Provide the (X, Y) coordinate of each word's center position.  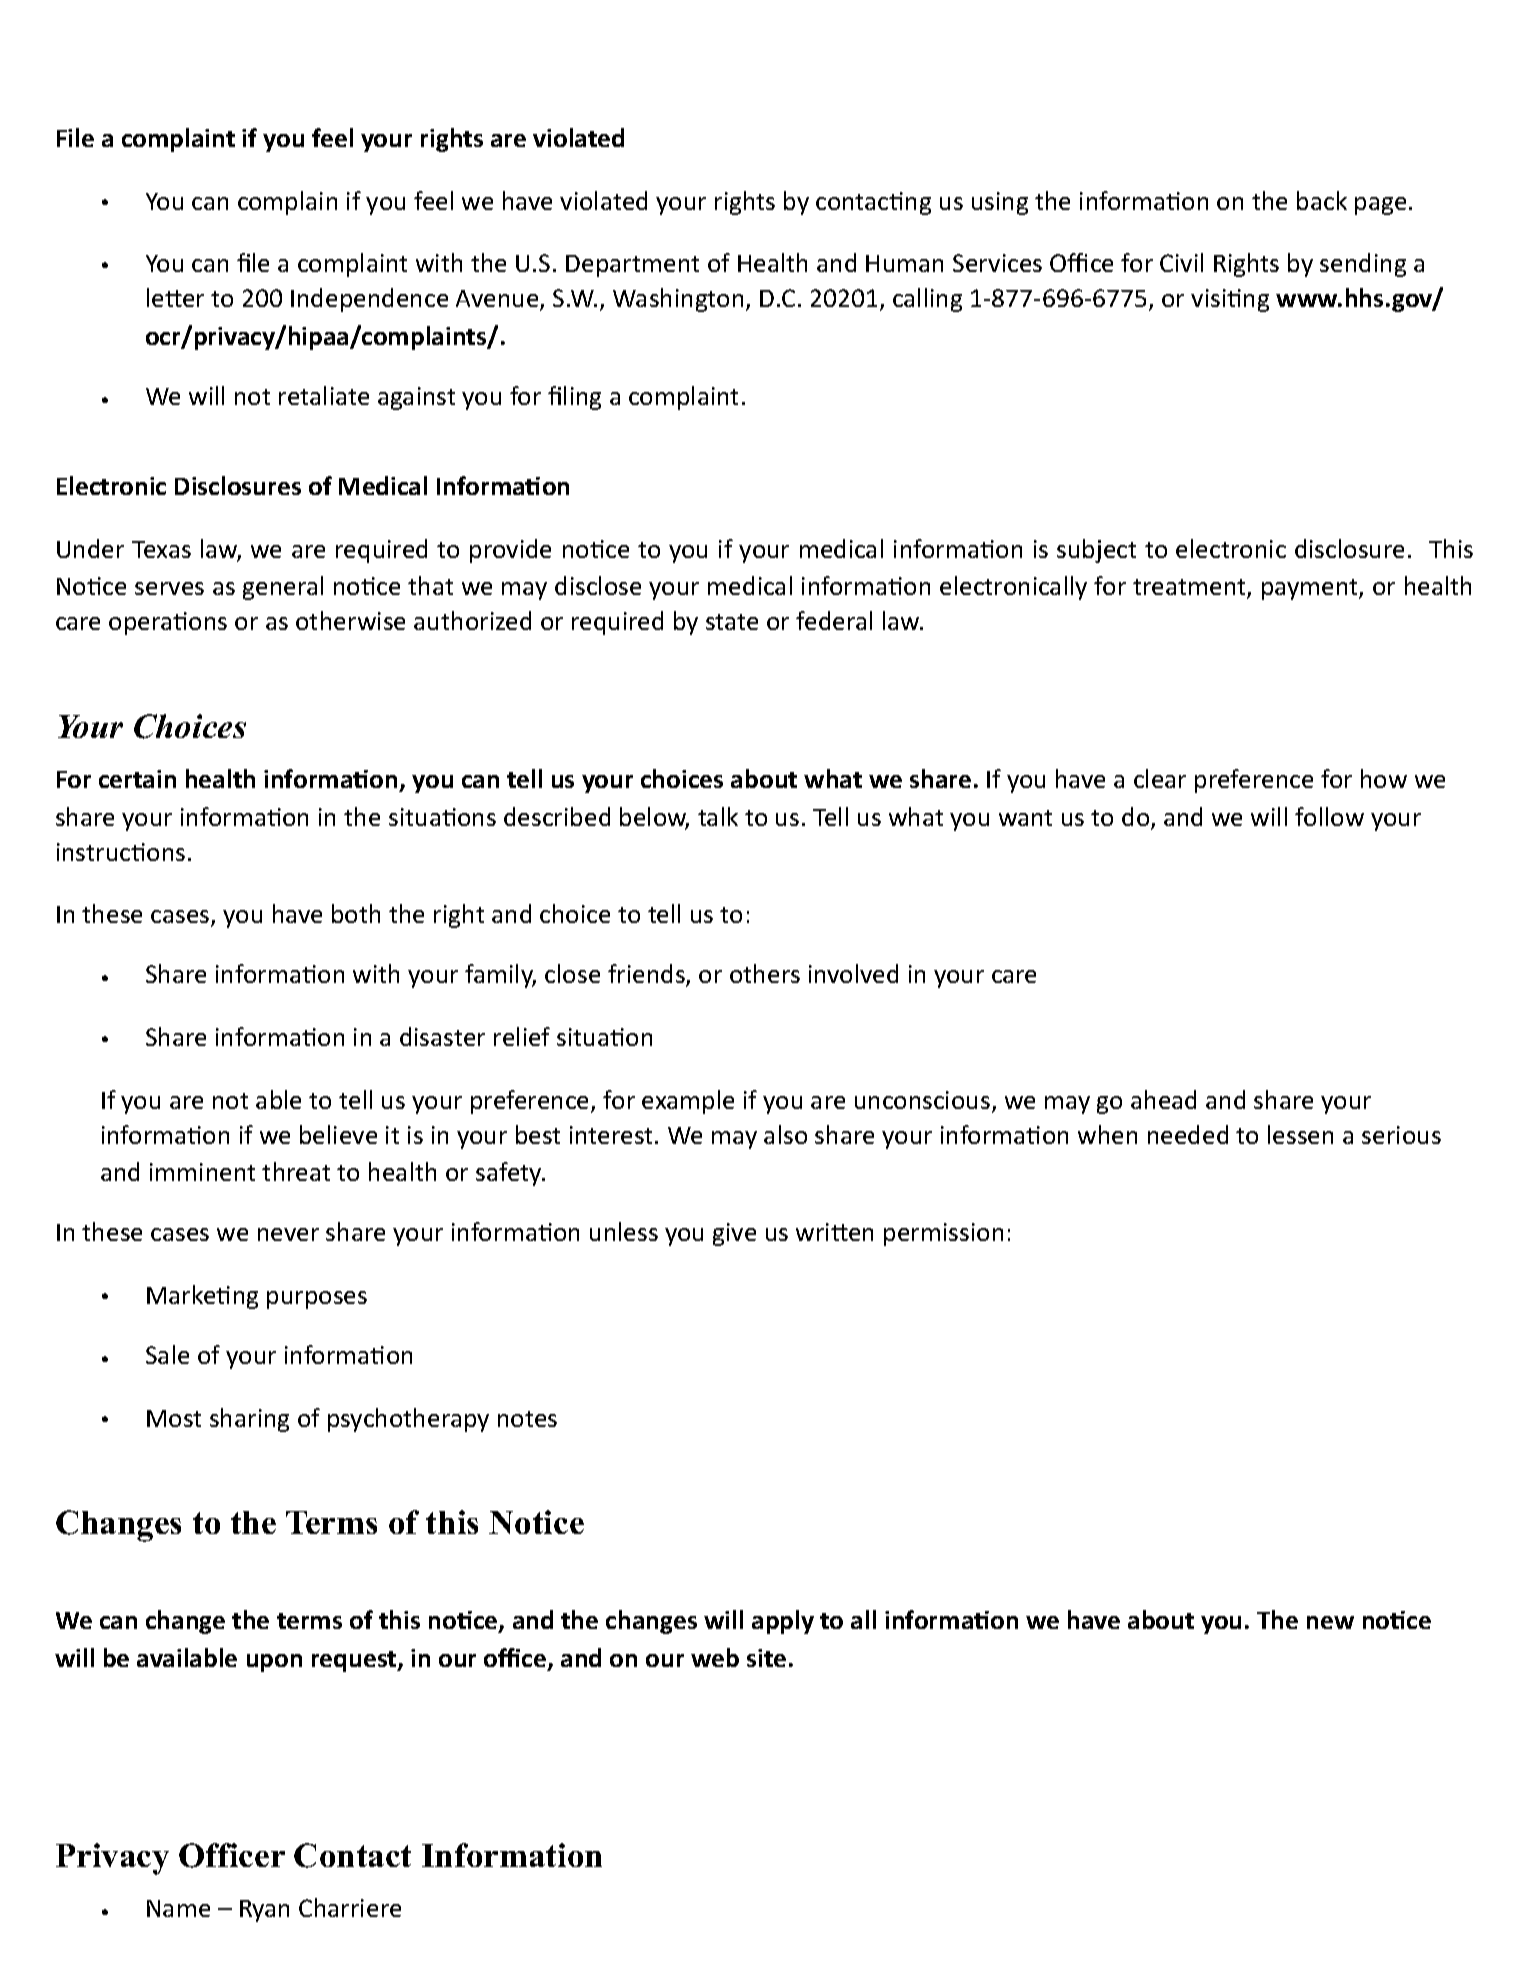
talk (718, 816)
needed (1188, 1134)
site (766, 1658)
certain (137, 779)
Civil (1181, 262)
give (734, 1234)
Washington (678, 300)
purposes (317, 1300)
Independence (369, 300)
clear (1160, 778)
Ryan (264, 1911)
